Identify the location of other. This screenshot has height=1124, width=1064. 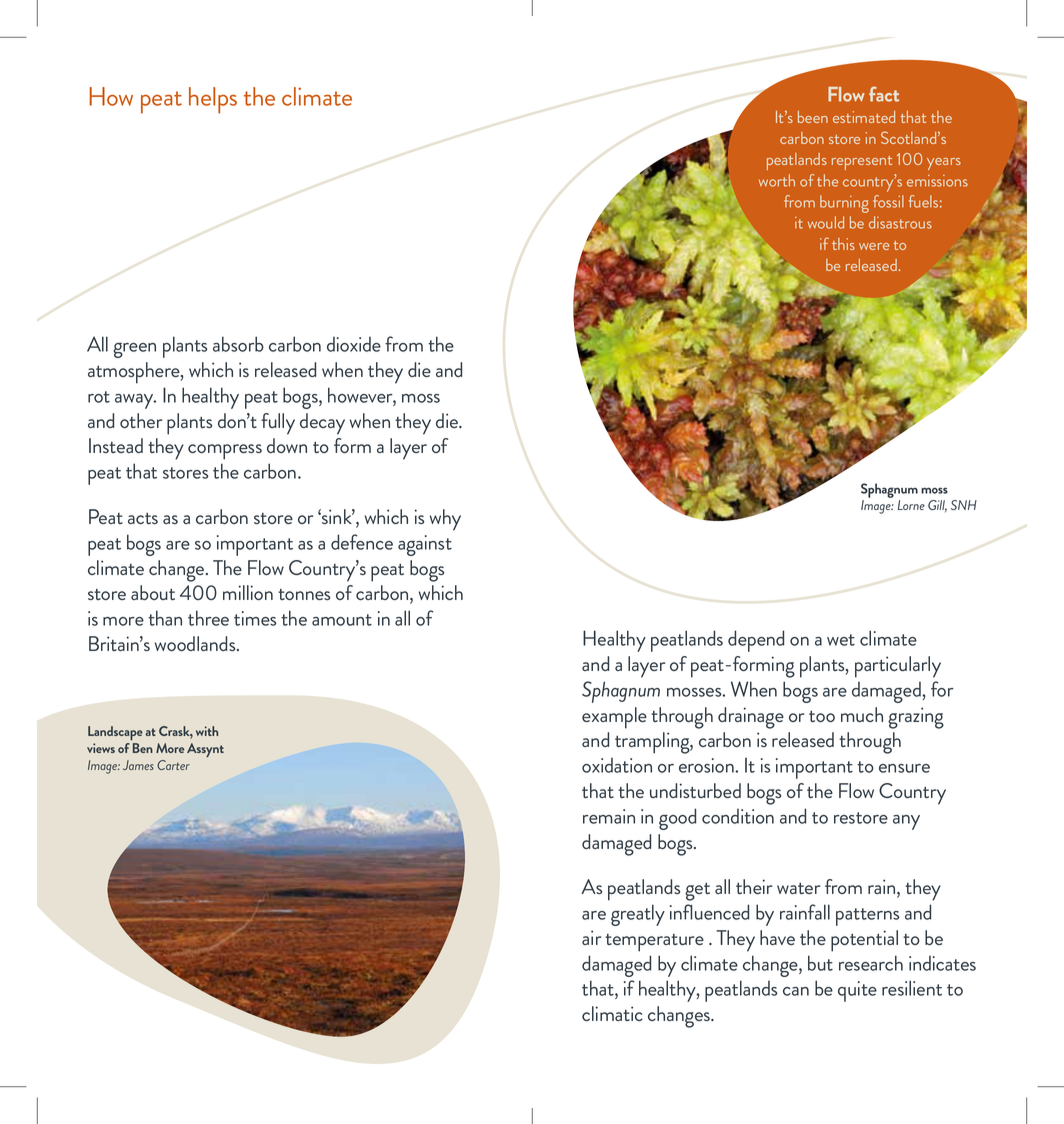
(141, 420).
